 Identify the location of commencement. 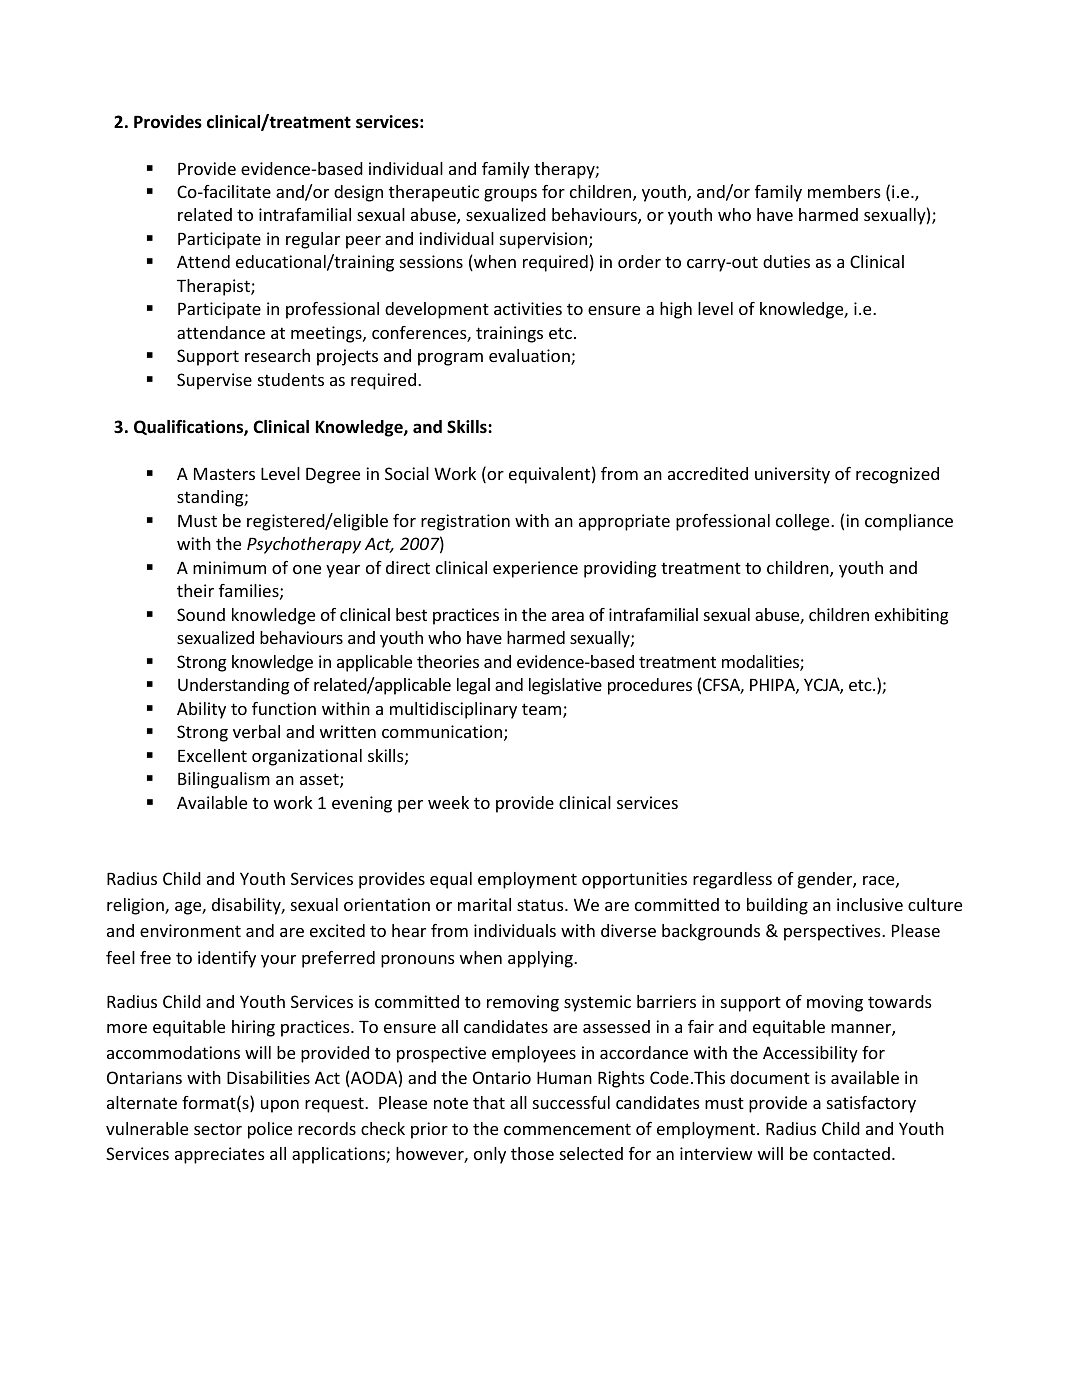
(567, 1129).
